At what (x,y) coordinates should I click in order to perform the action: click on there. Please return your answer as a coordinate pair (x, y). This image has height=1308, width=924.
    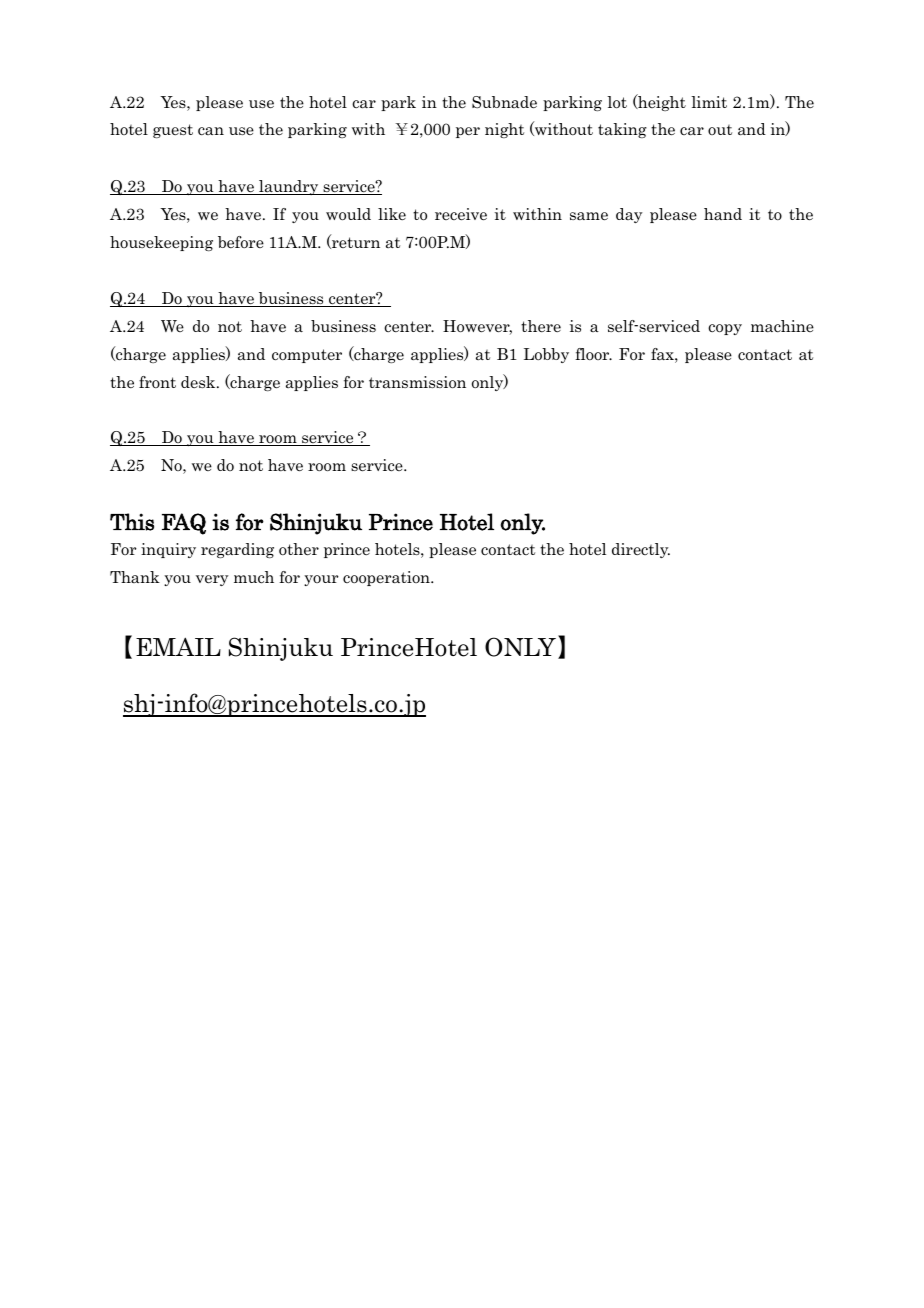
    Looking at the image, I should click on (541, 326).
